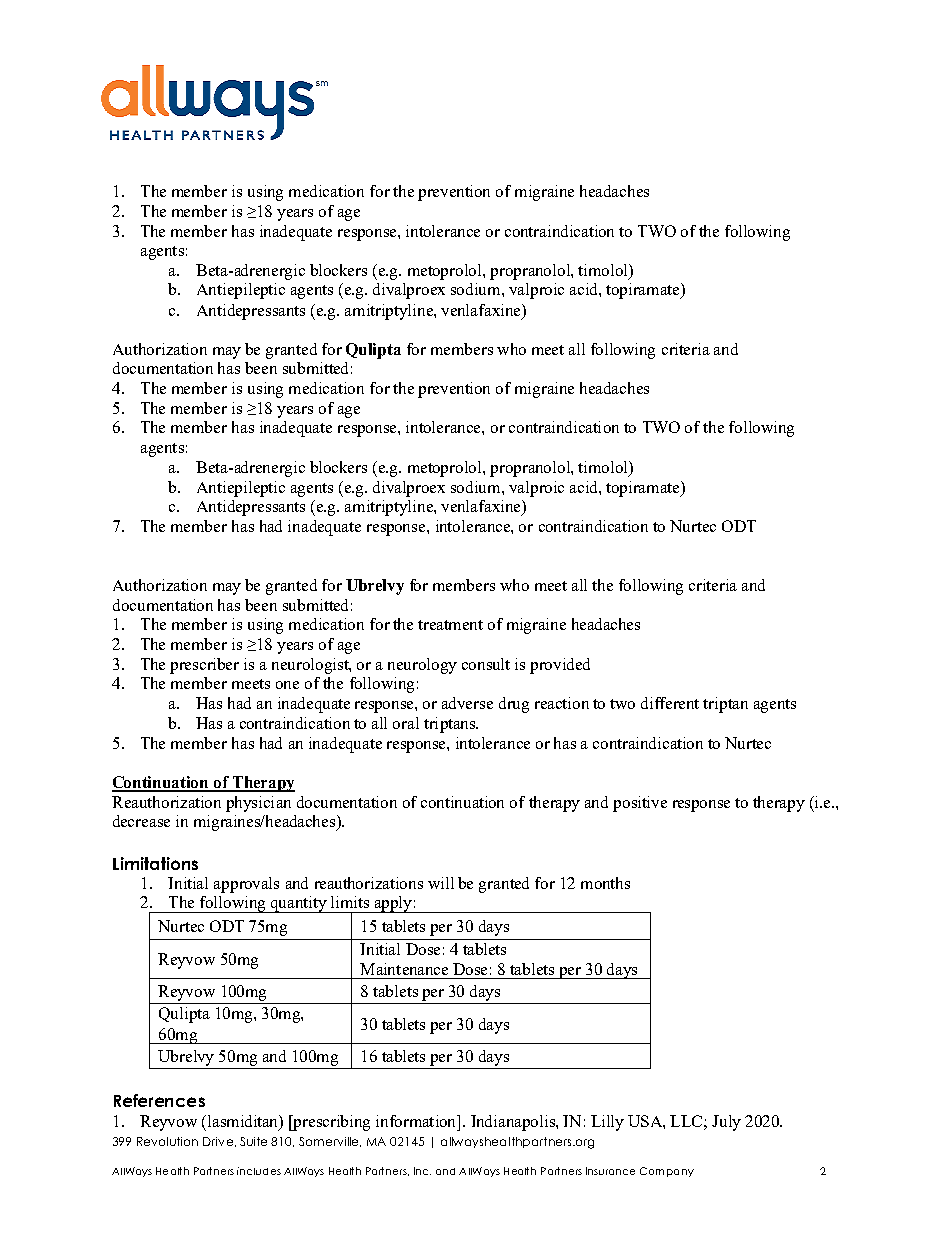 The height and width of the screenshot is (1233, 952). Describe the element at coordinates (141, 821) in the screenshot. I see `decrease` at that location.
